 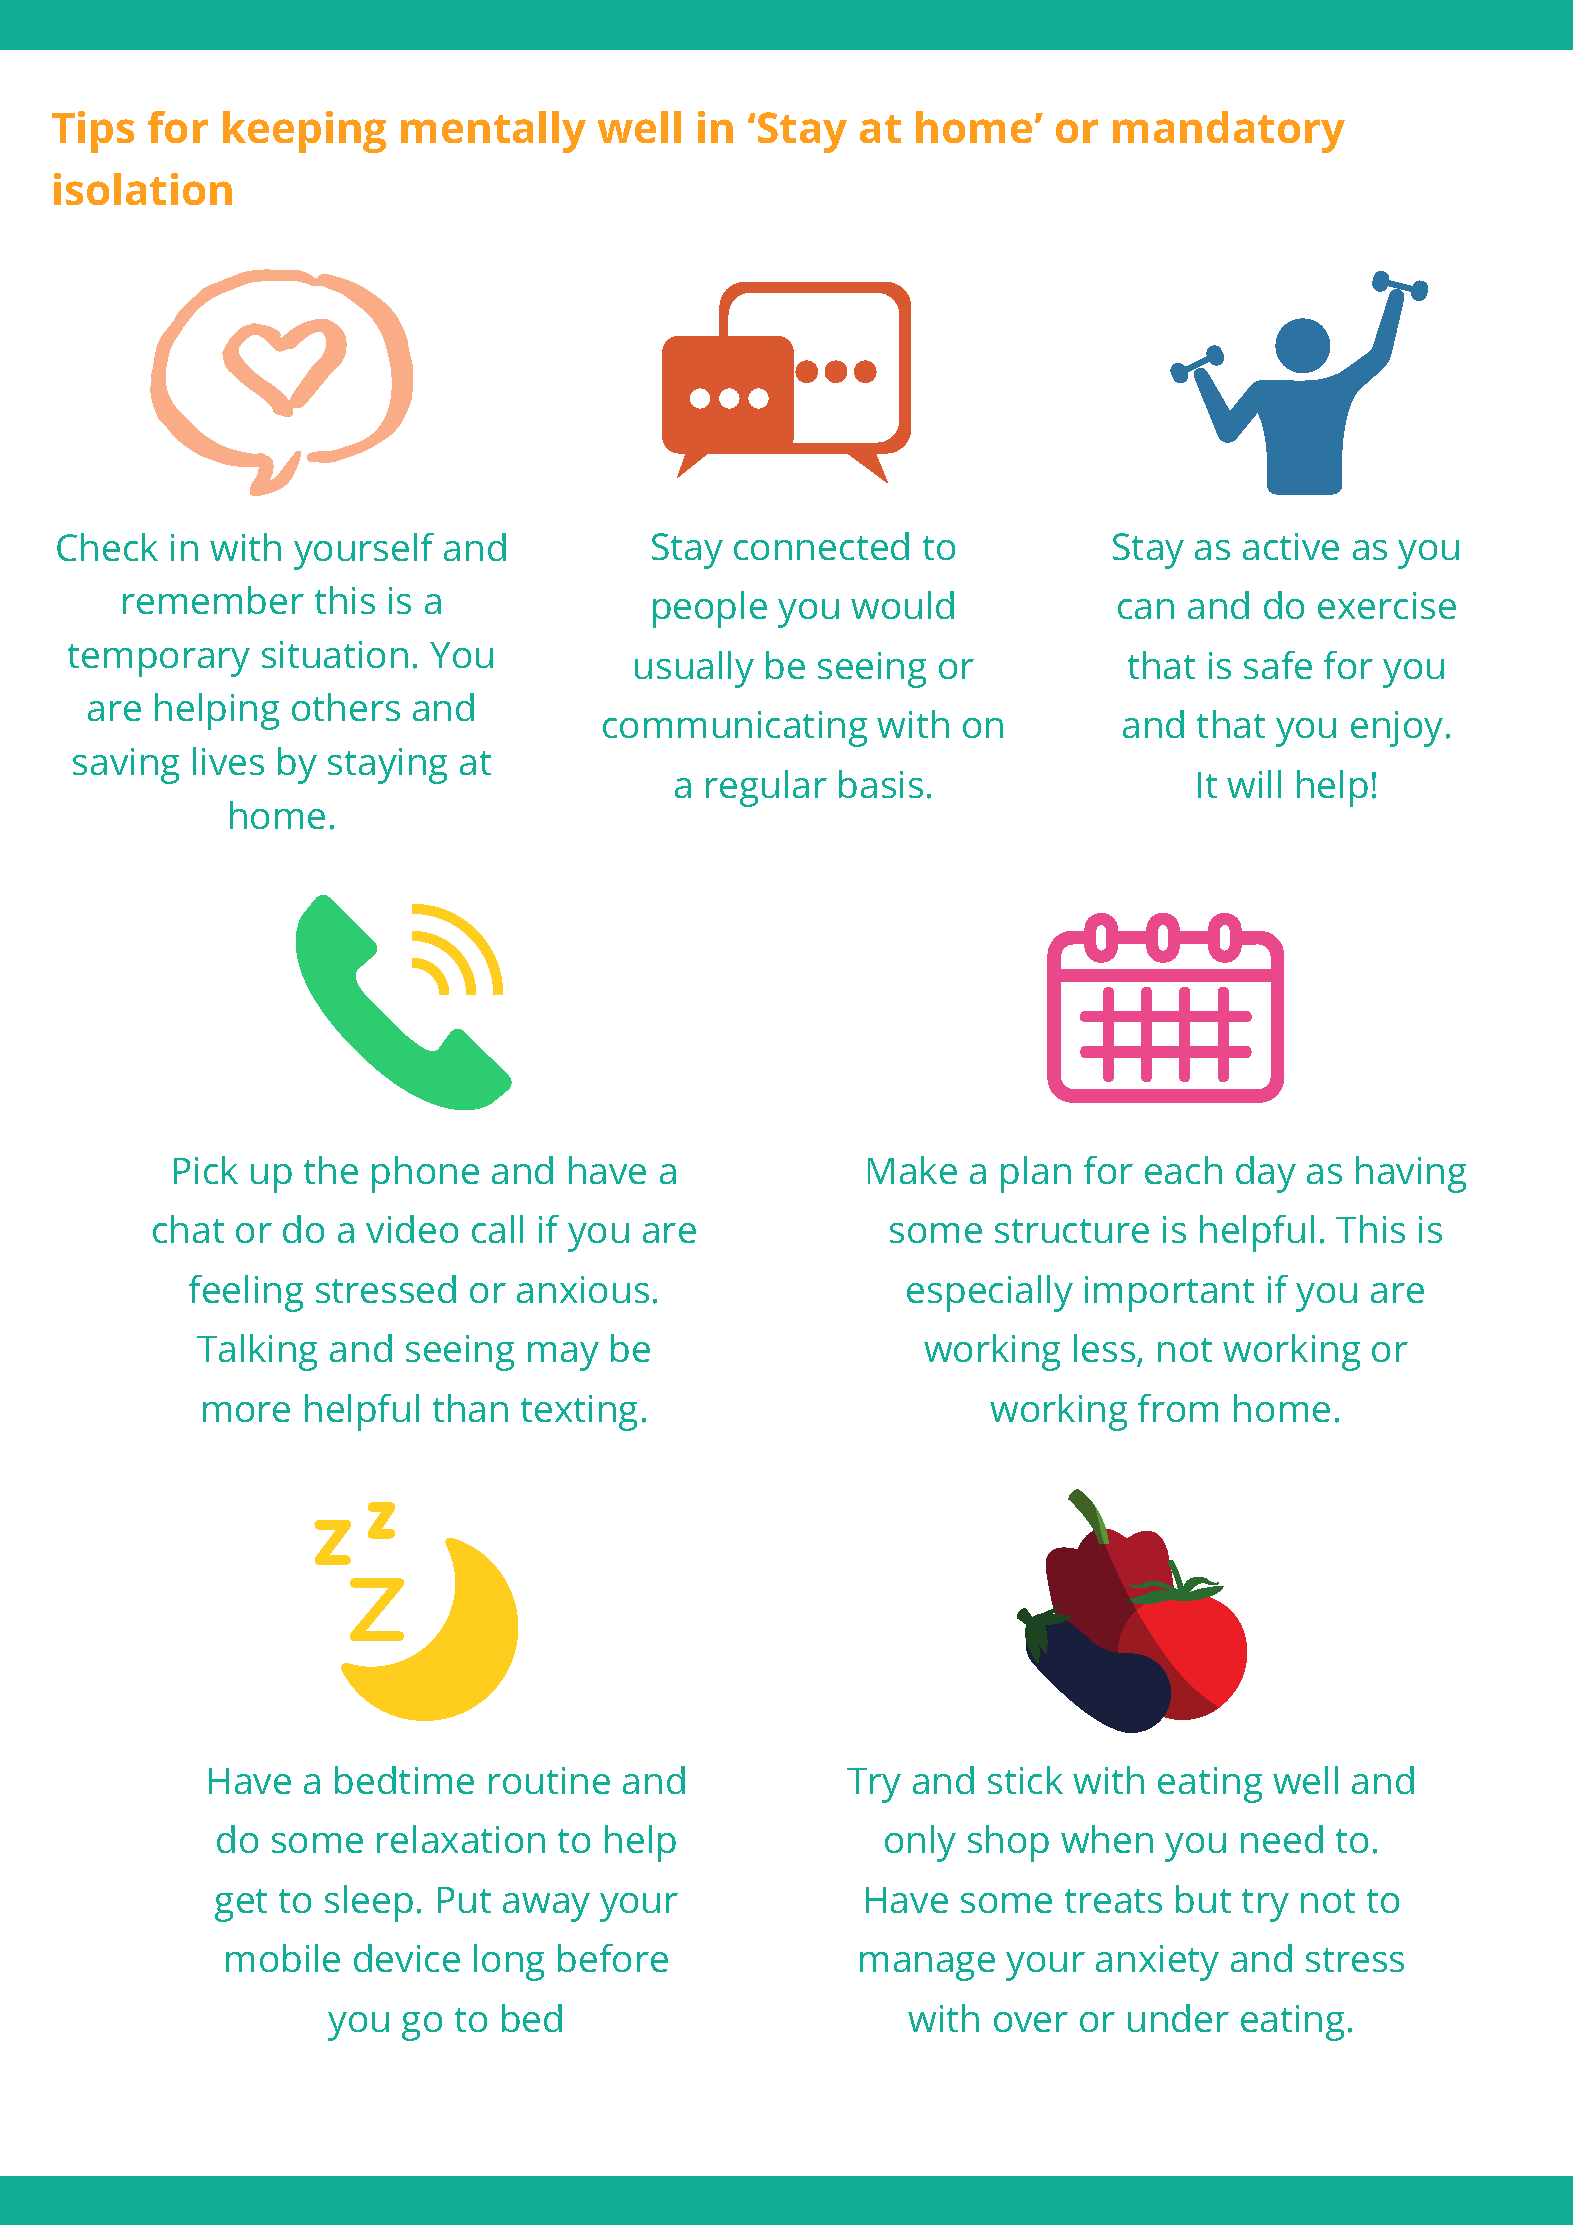 I want to click on important, so click(x=1169, y=1294).
